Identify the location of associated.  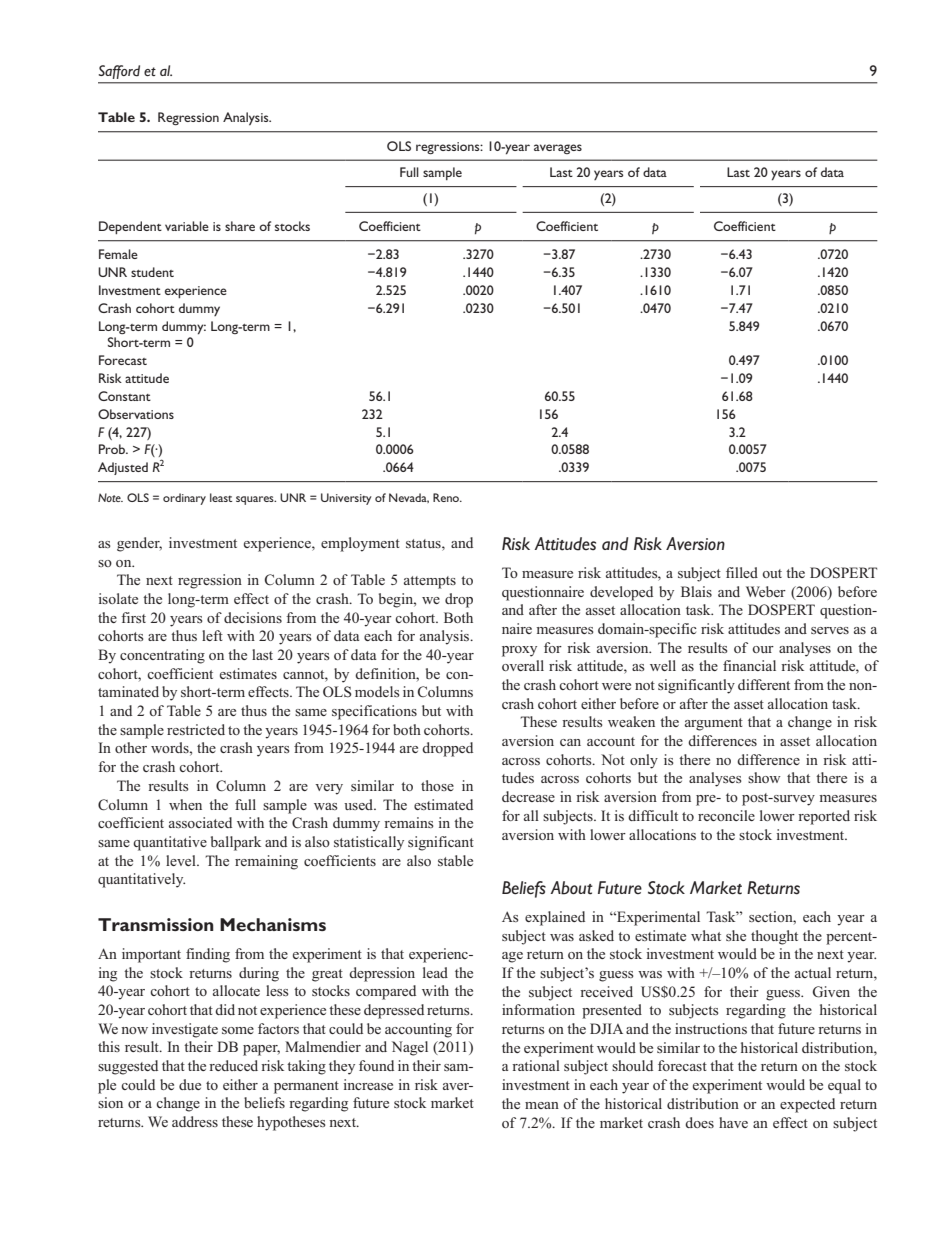
(200, 822).
